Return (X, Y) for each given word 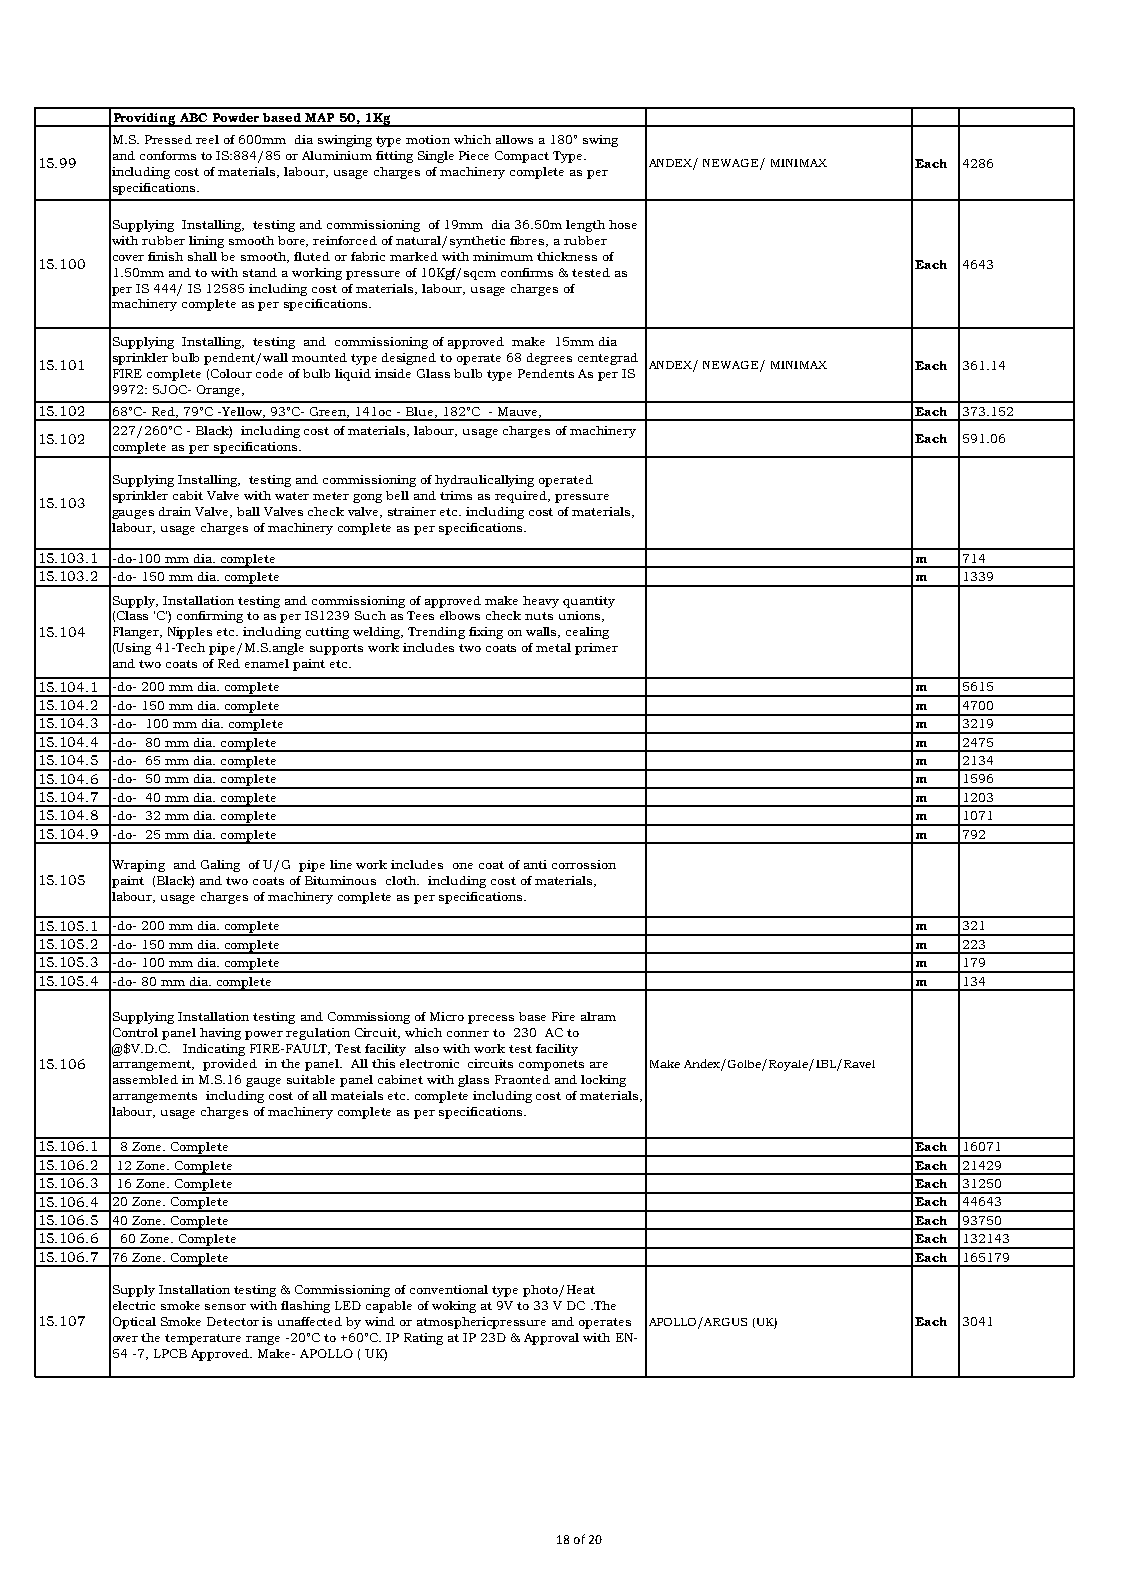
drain (175, 511)
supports (336, 649)
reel (207, 139)
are (599, 1065)
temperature (203, 1339)
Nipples (190, 633)
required (522, 497)
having (220, 1034)
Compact (522, 157)
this (383, 1063)
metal (553, 647)
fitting (394, 157)
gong (367, 498)
